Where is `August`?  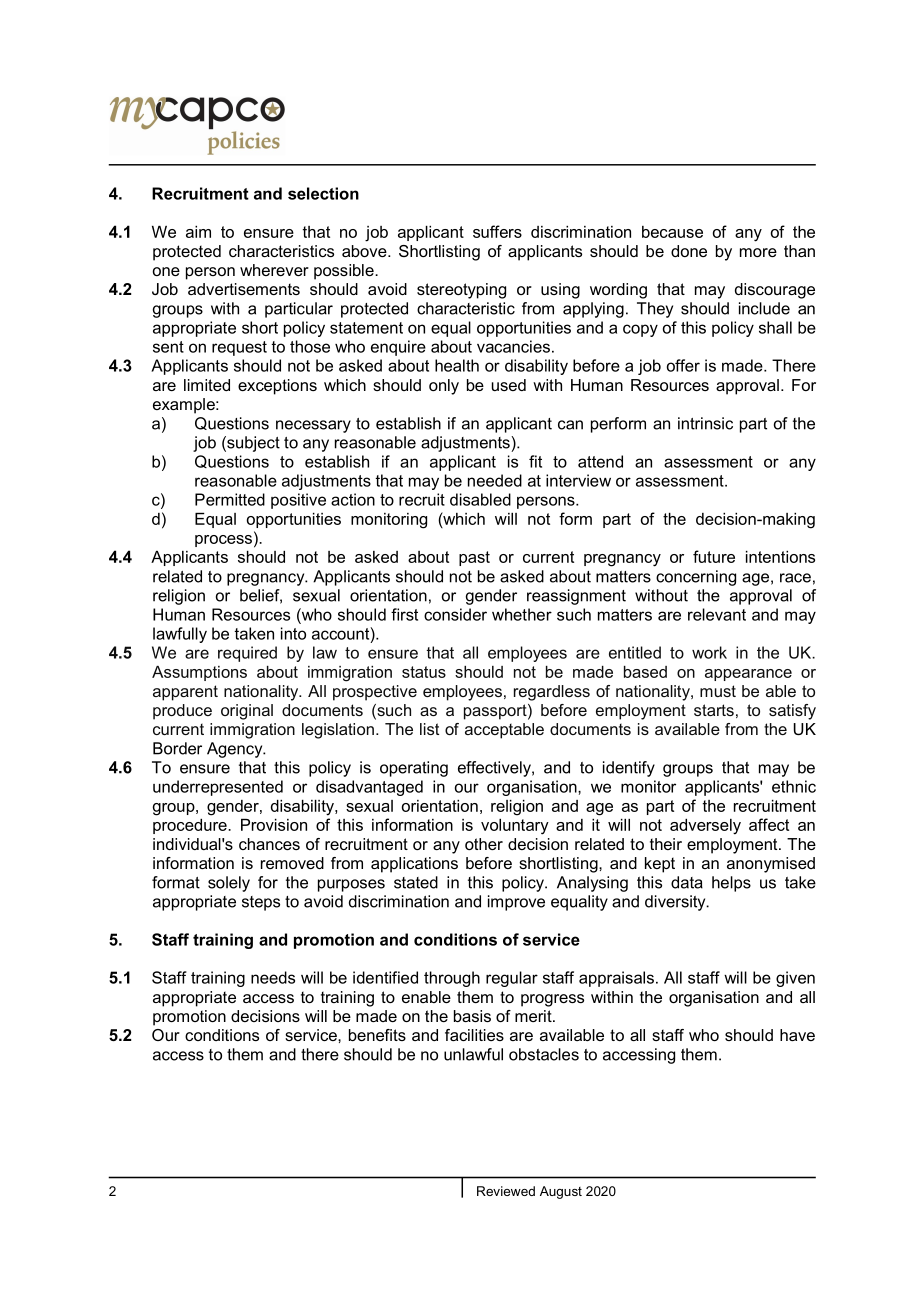
August is located at coordinates (561, 1192).
